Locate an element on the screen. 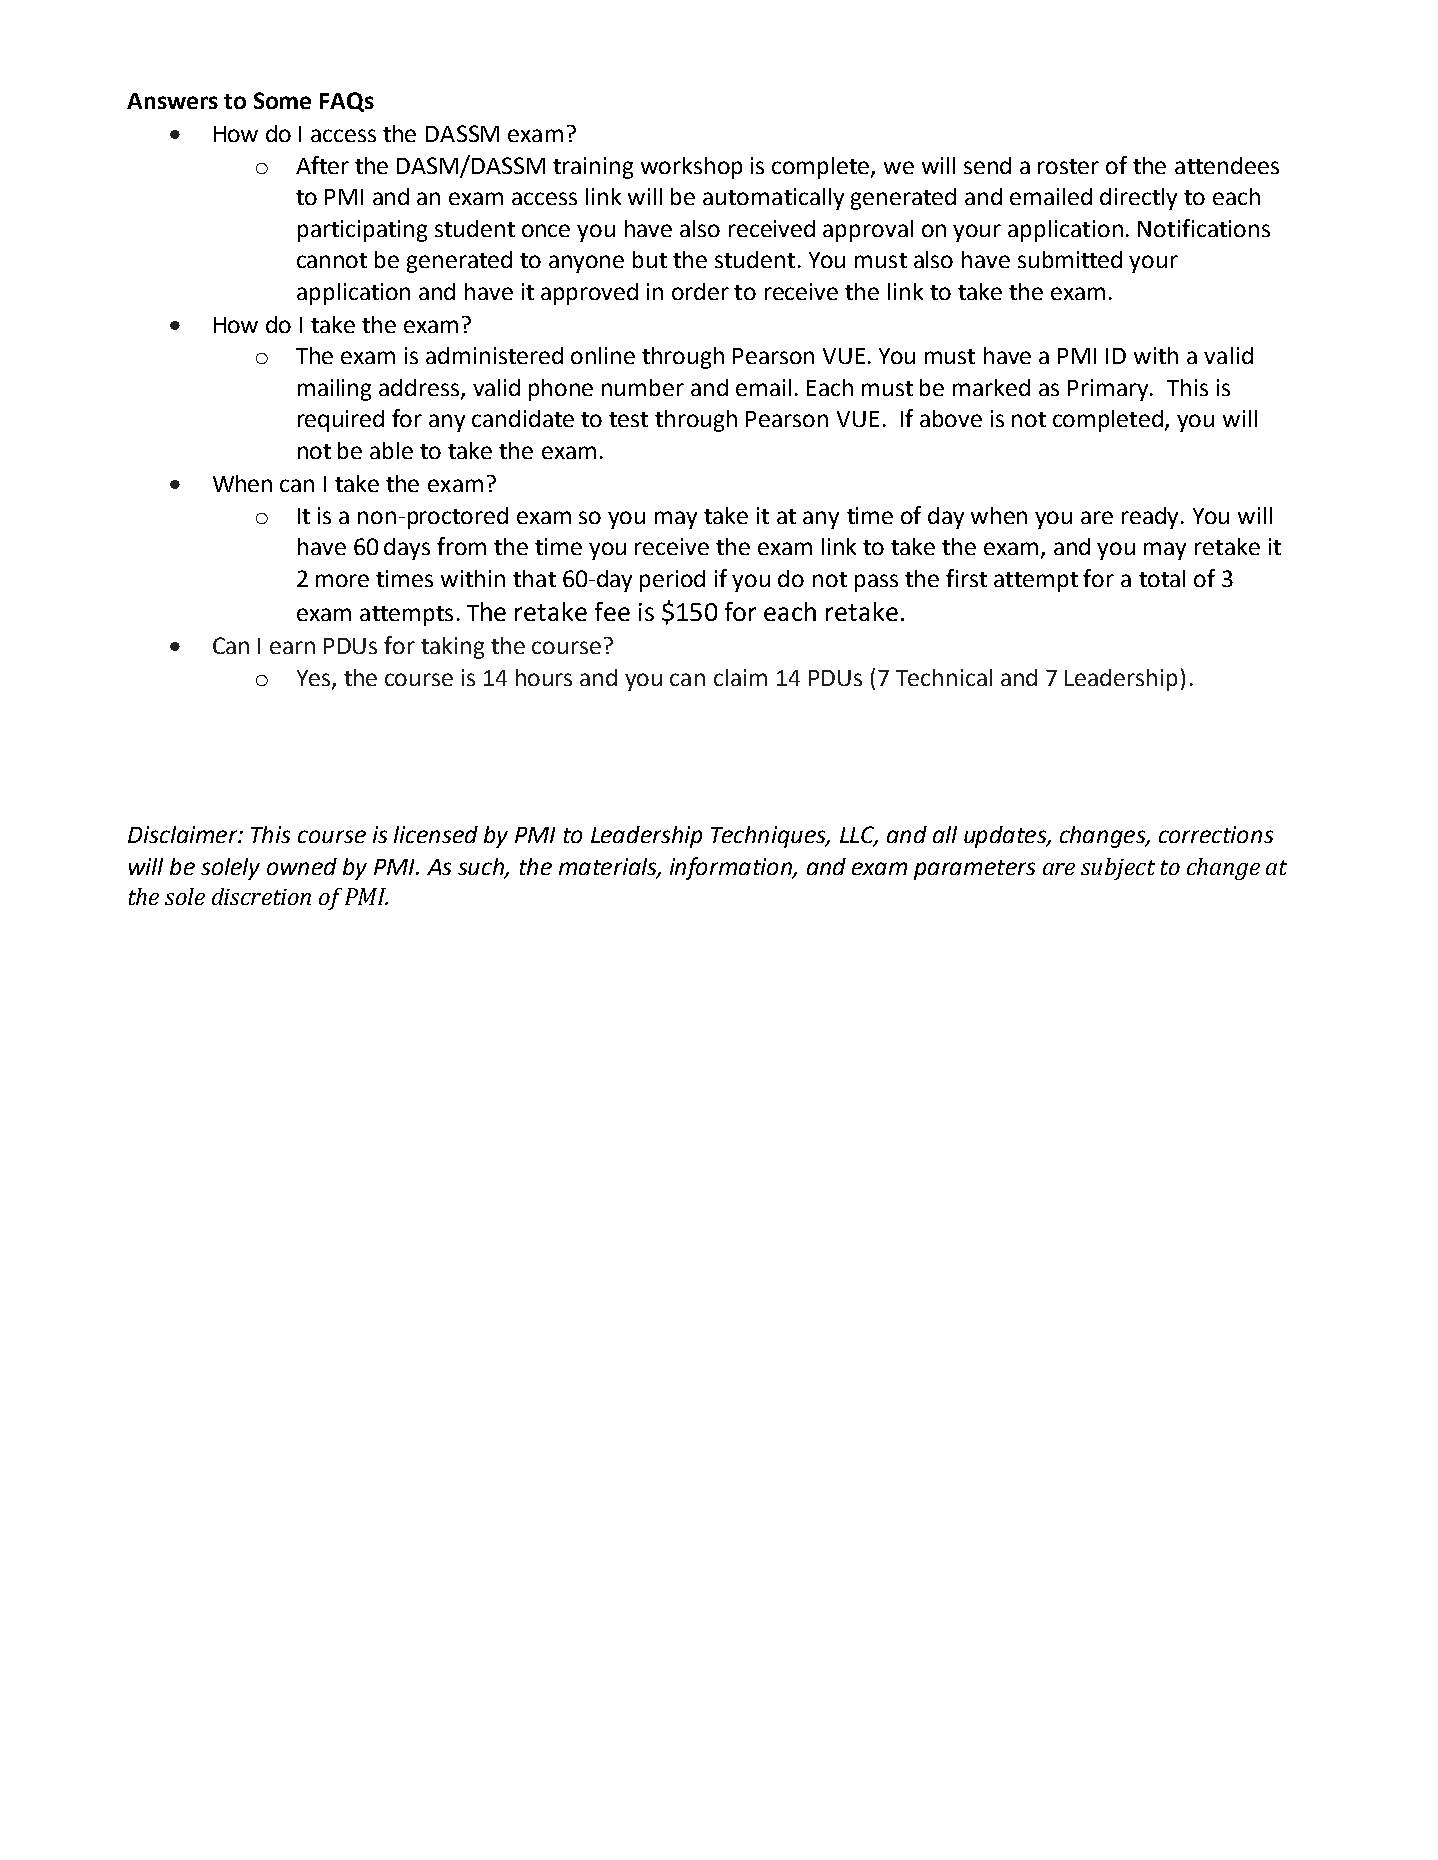 The image size is (1438, 1860). ready is located at coordinates (1152, 518).
